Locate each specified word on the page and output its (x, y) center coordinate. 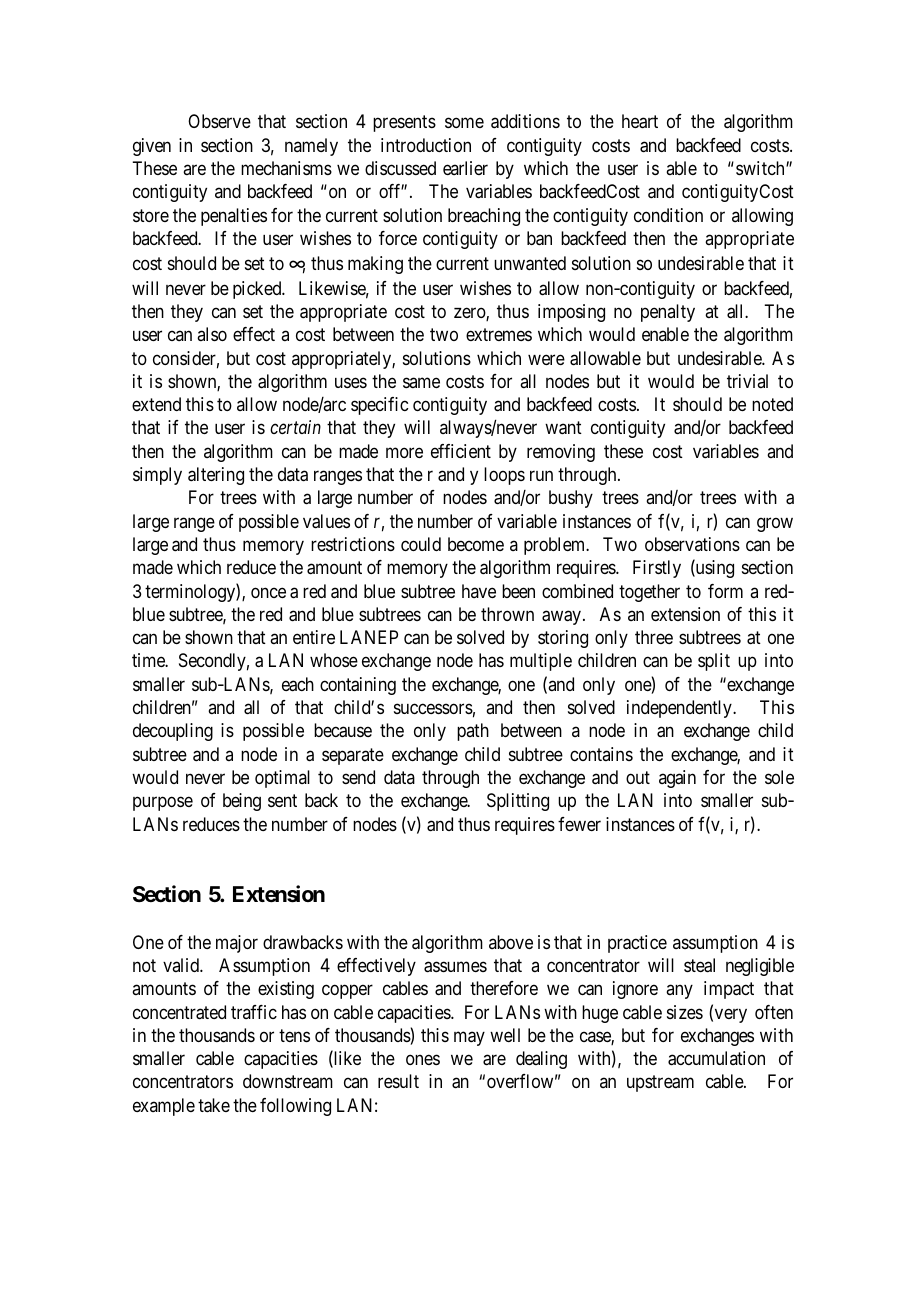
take (214, 1105)
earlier (465, 168)
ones (423, 1060)
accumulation (716, 1058)
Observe (219, 121)
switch (761, 168)
